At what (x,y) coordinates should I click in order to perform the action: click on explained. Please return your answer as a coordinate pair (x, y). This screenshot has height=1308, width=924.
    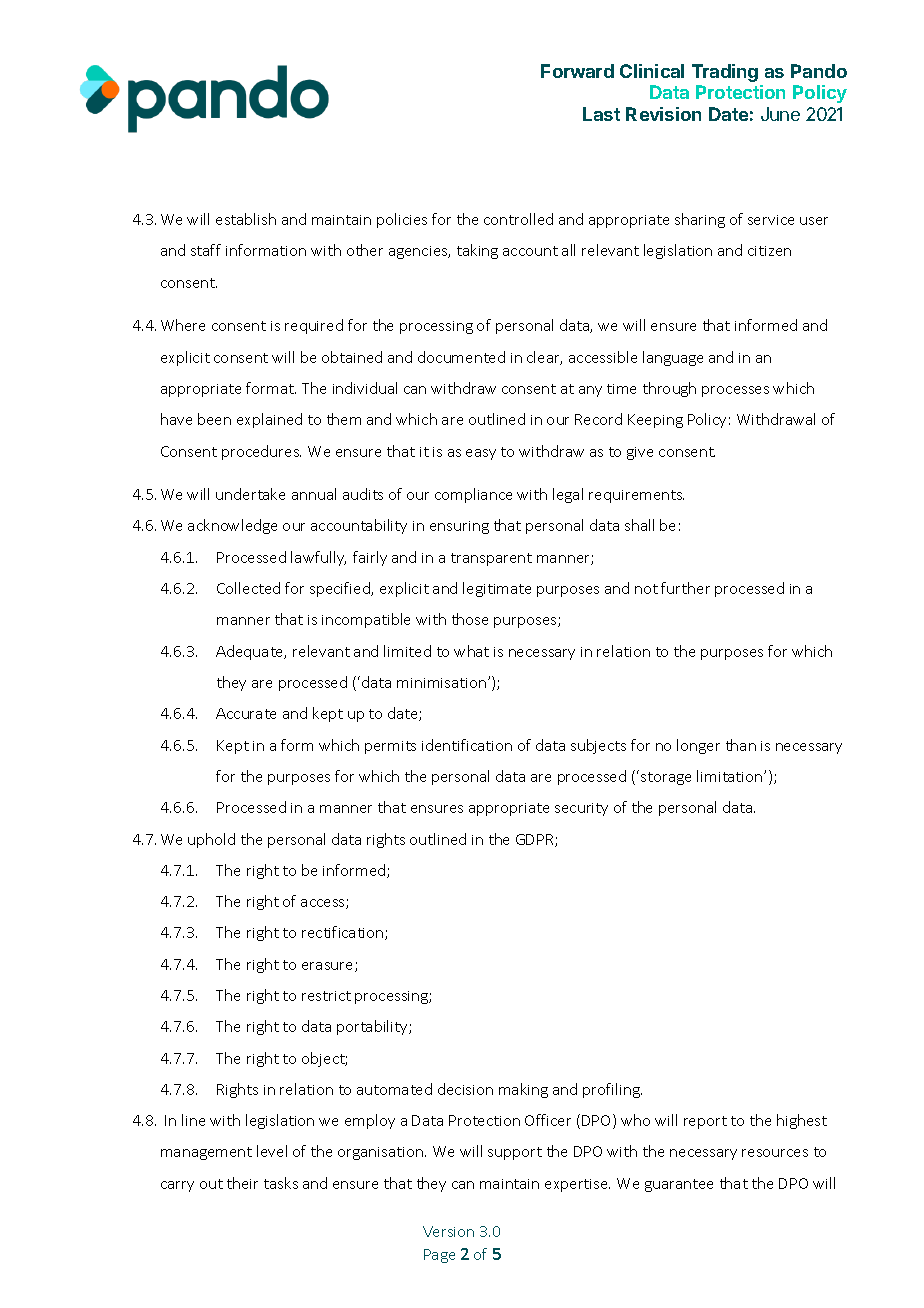
    Looking at the image, I should click on (269, 420).
